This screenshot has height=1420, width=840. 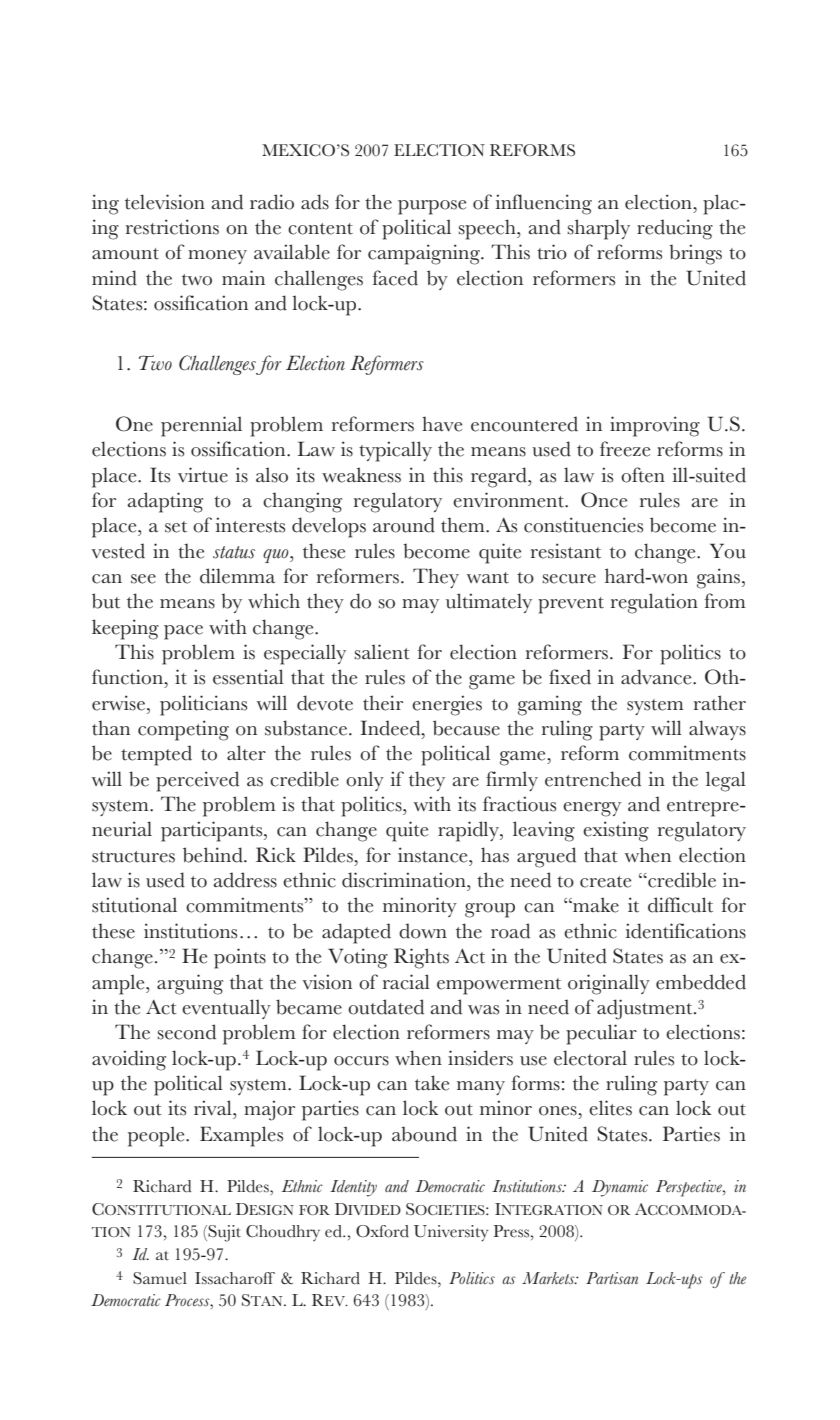 I want to click on competing, so click(x=183, y=730).
